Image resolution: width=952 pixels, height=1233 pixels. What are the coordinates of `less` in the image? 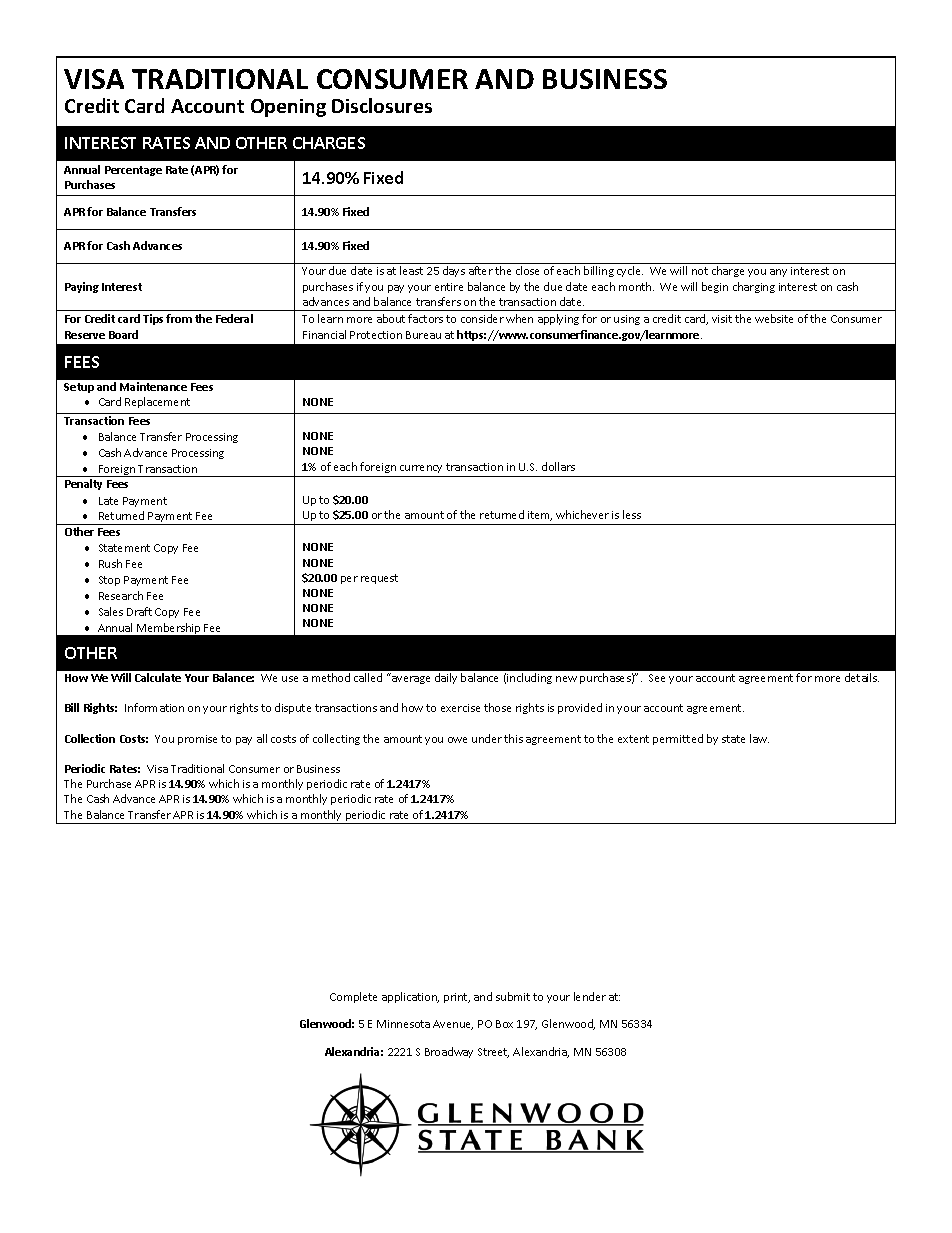 It's located at (632, 514).
